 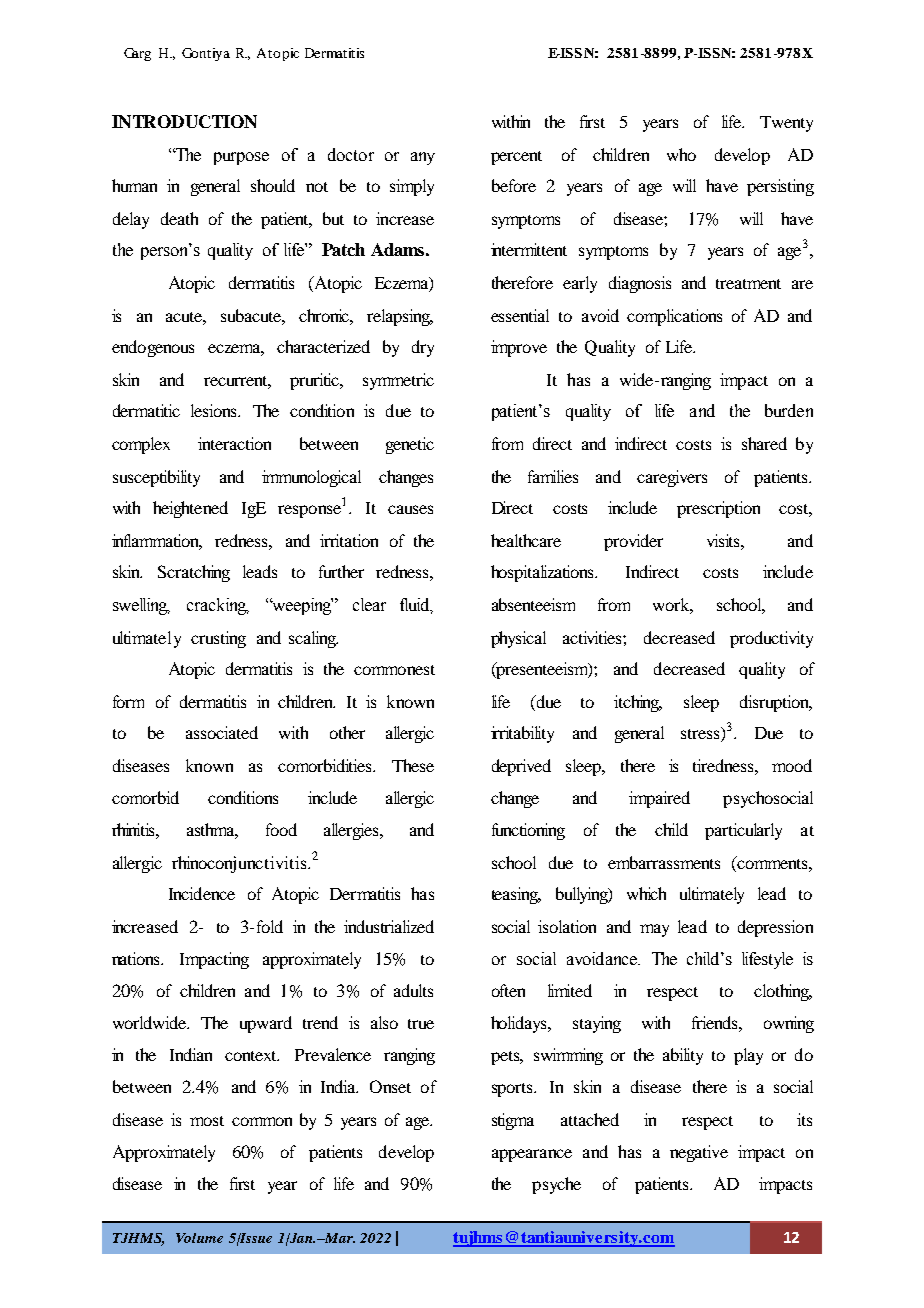 I want to click on who, so click(x=681, y=154).
